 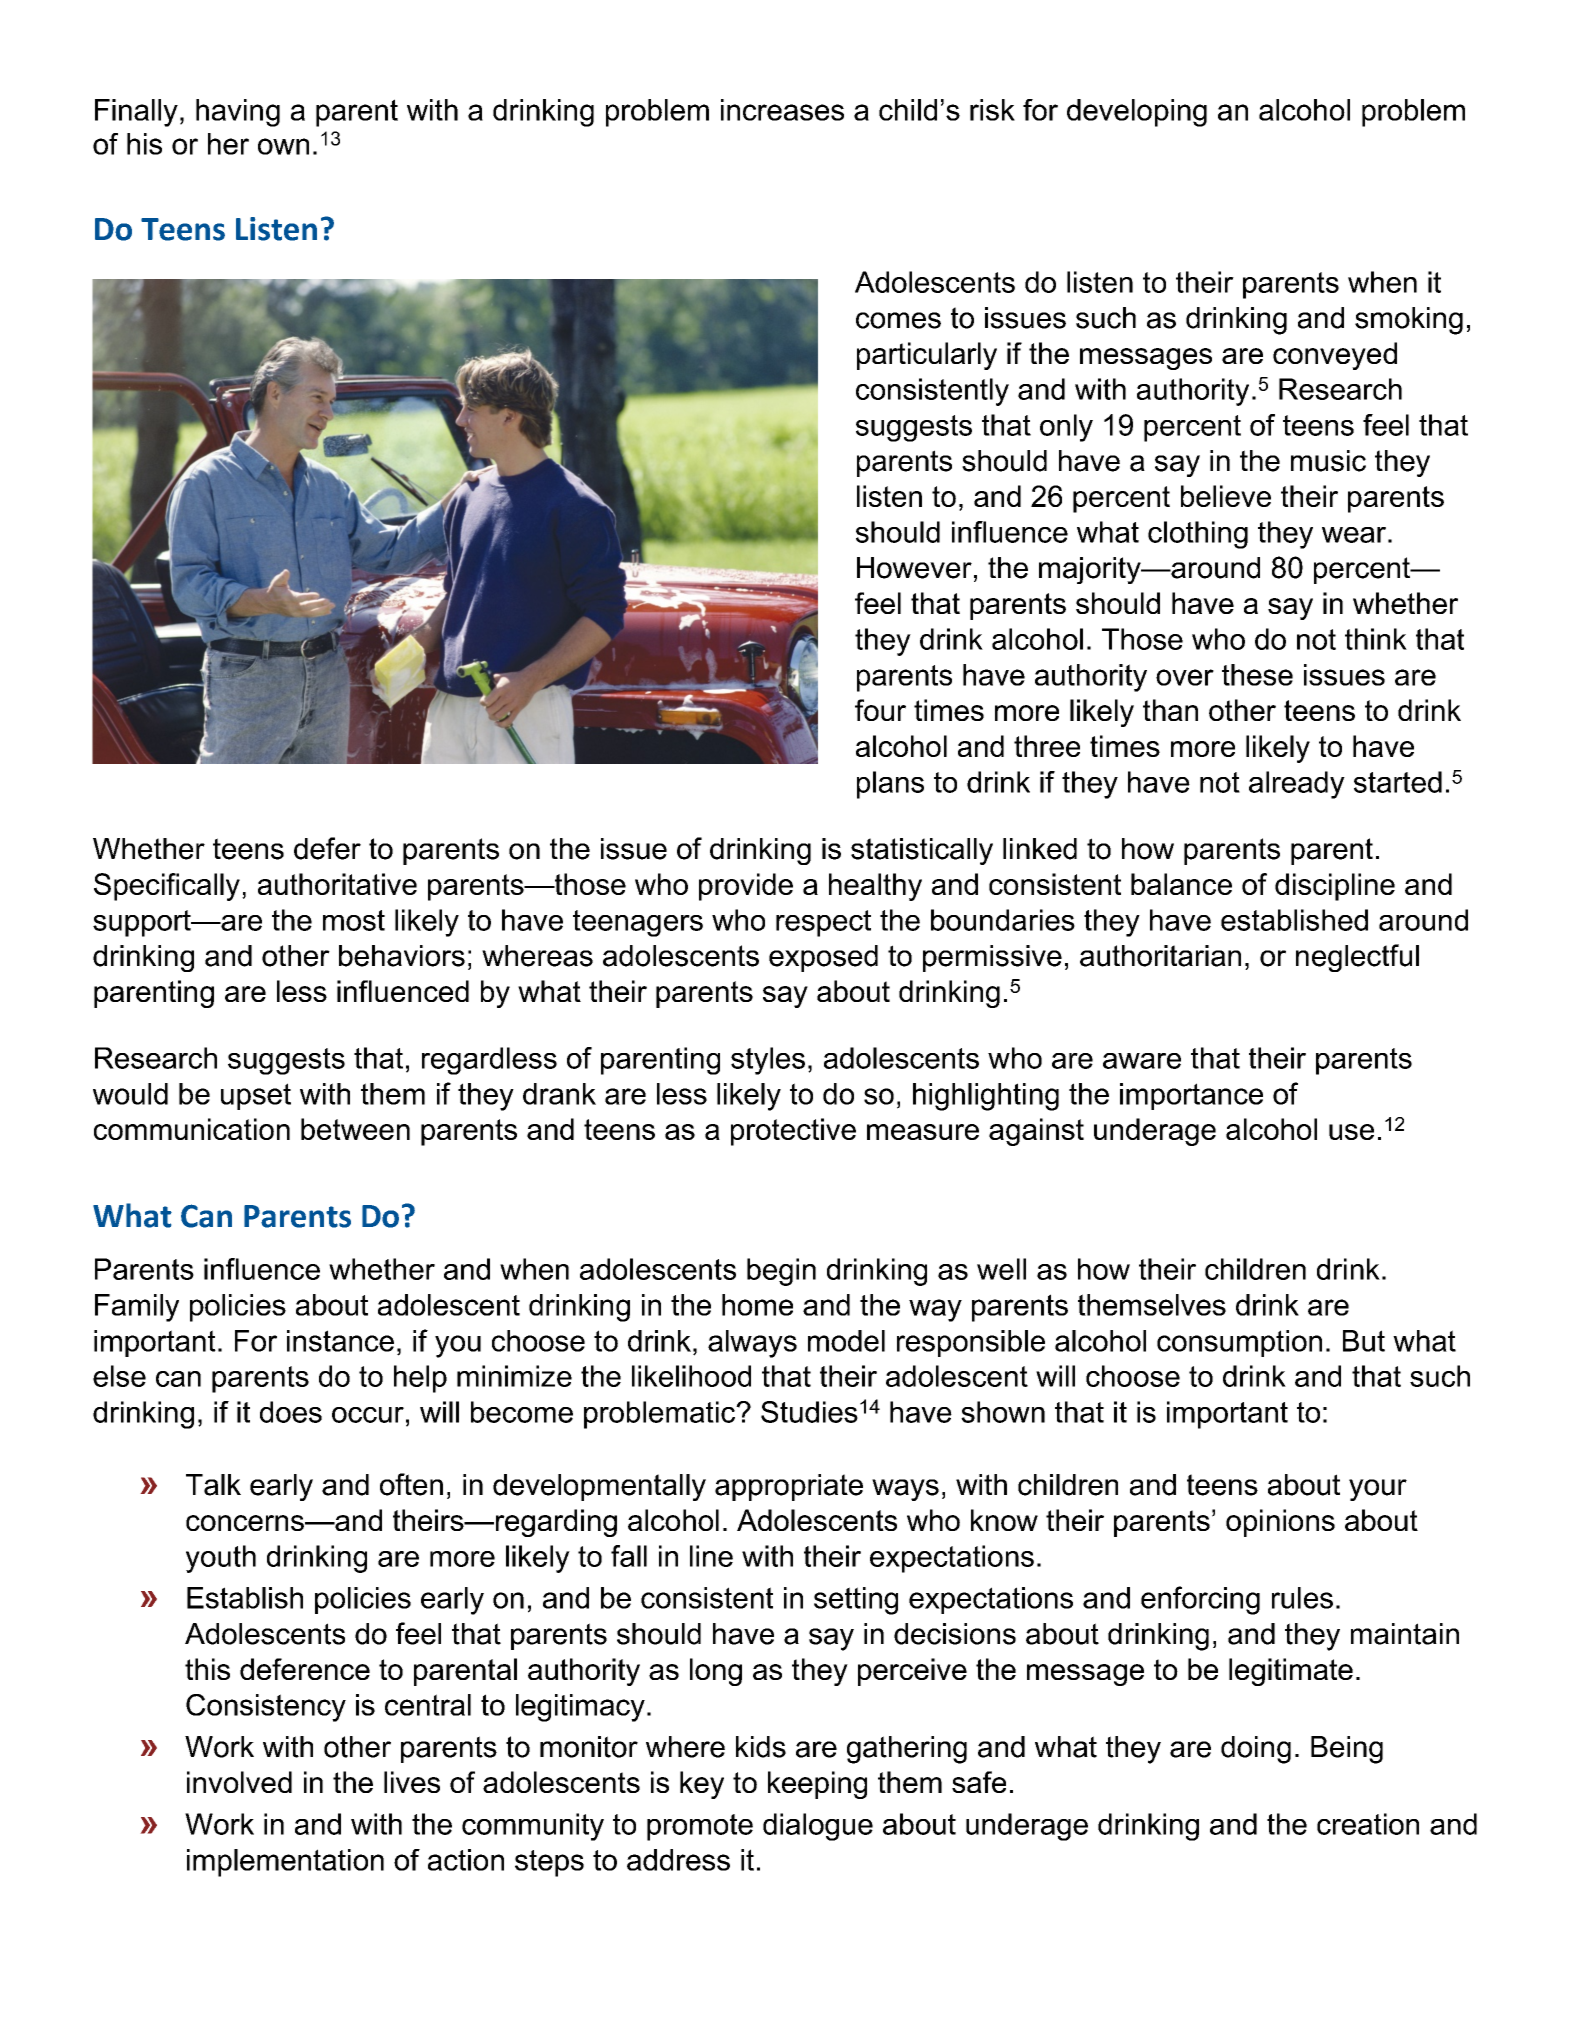 What do you see at coordinates (914, 568) in the document?
I see `However` at bounding box center [914, 568].
